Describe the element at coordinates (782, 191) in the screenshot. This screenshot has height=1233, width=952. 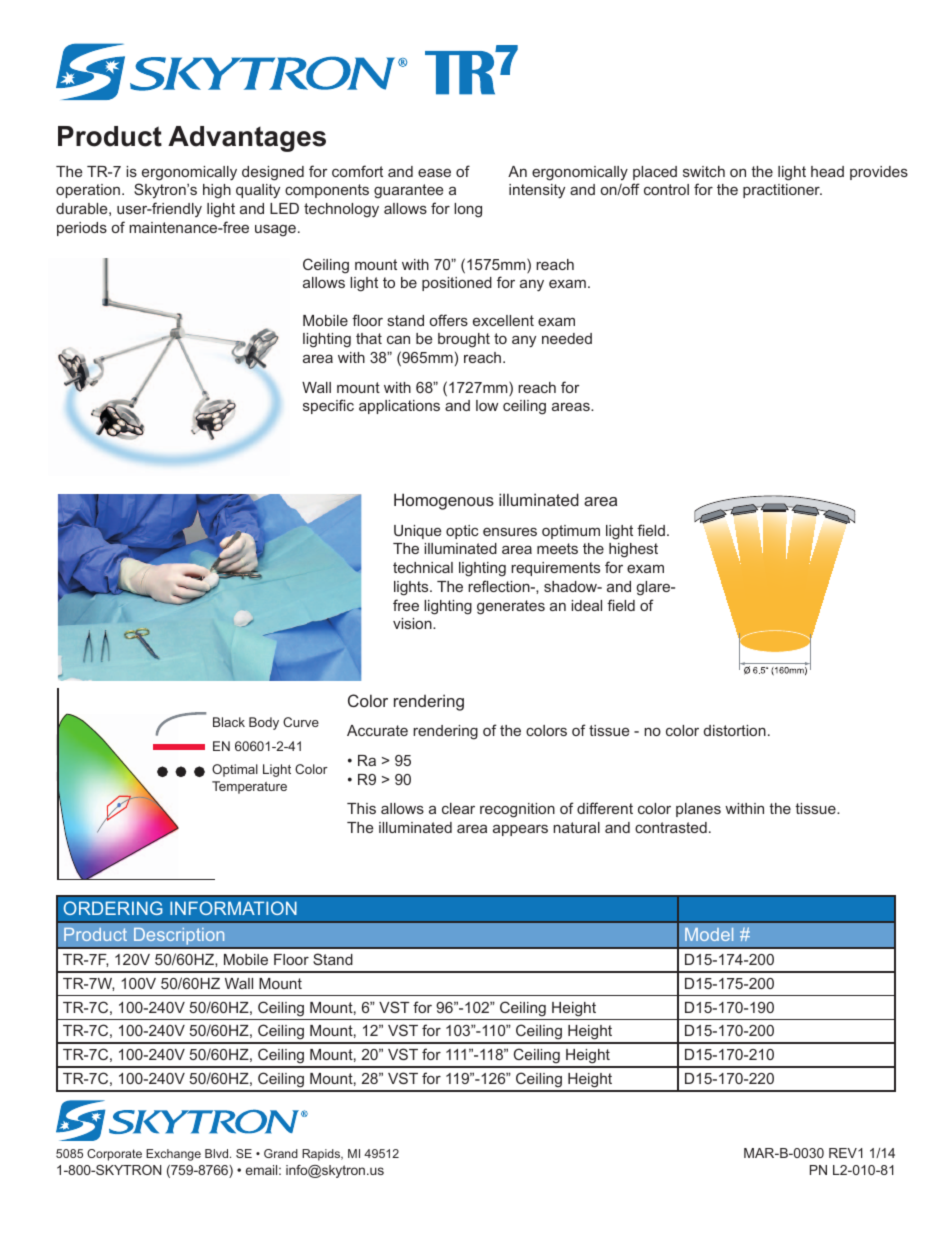
I see `practitioner` at that location.
